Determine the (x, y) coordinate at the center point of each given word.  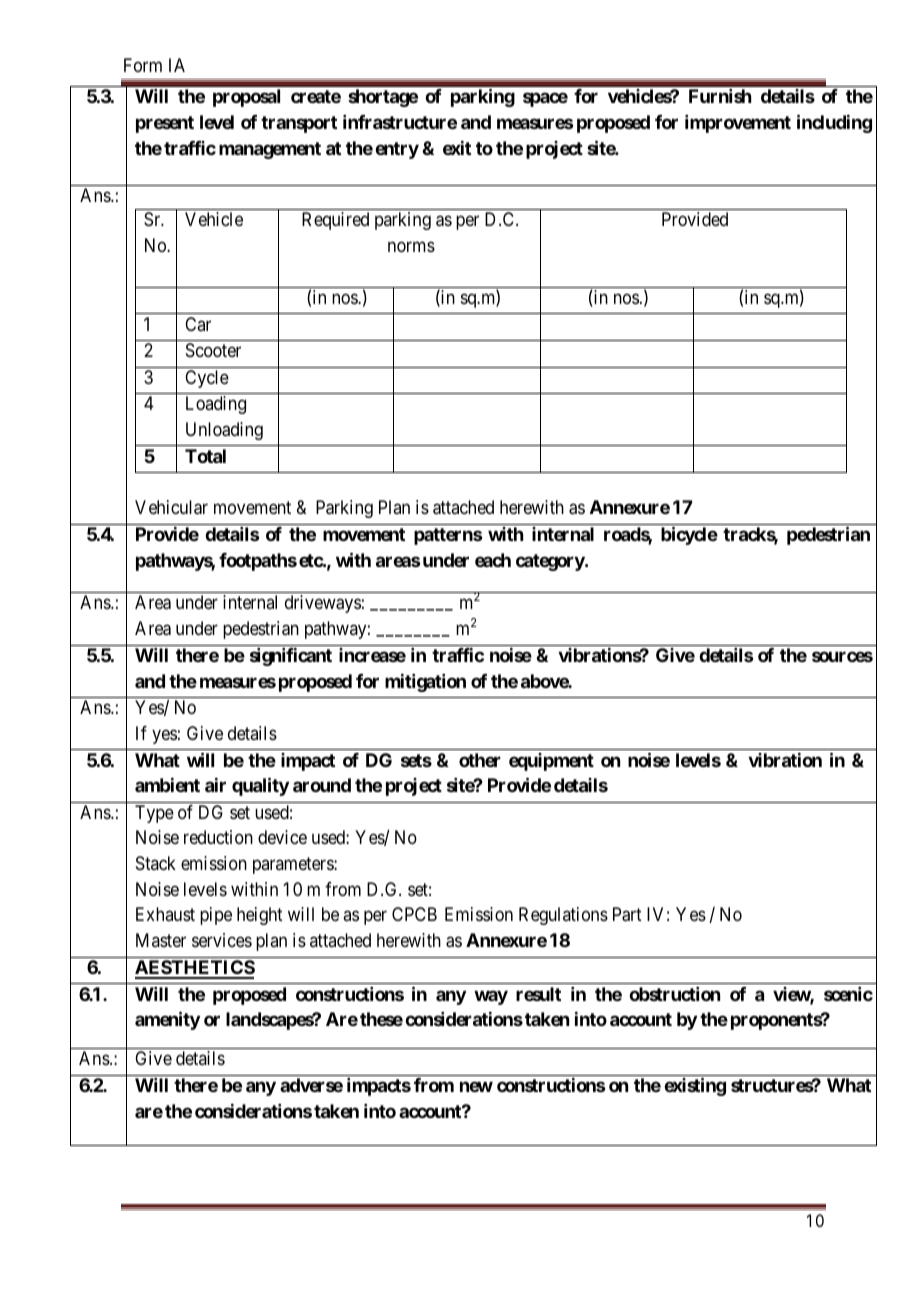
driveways (323, 604)
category (551, 562)
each (493, 560)
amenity (167, 1021)
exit (457, 148)
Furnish (720, 96)
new (476, 1086)
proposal (246, 98)
